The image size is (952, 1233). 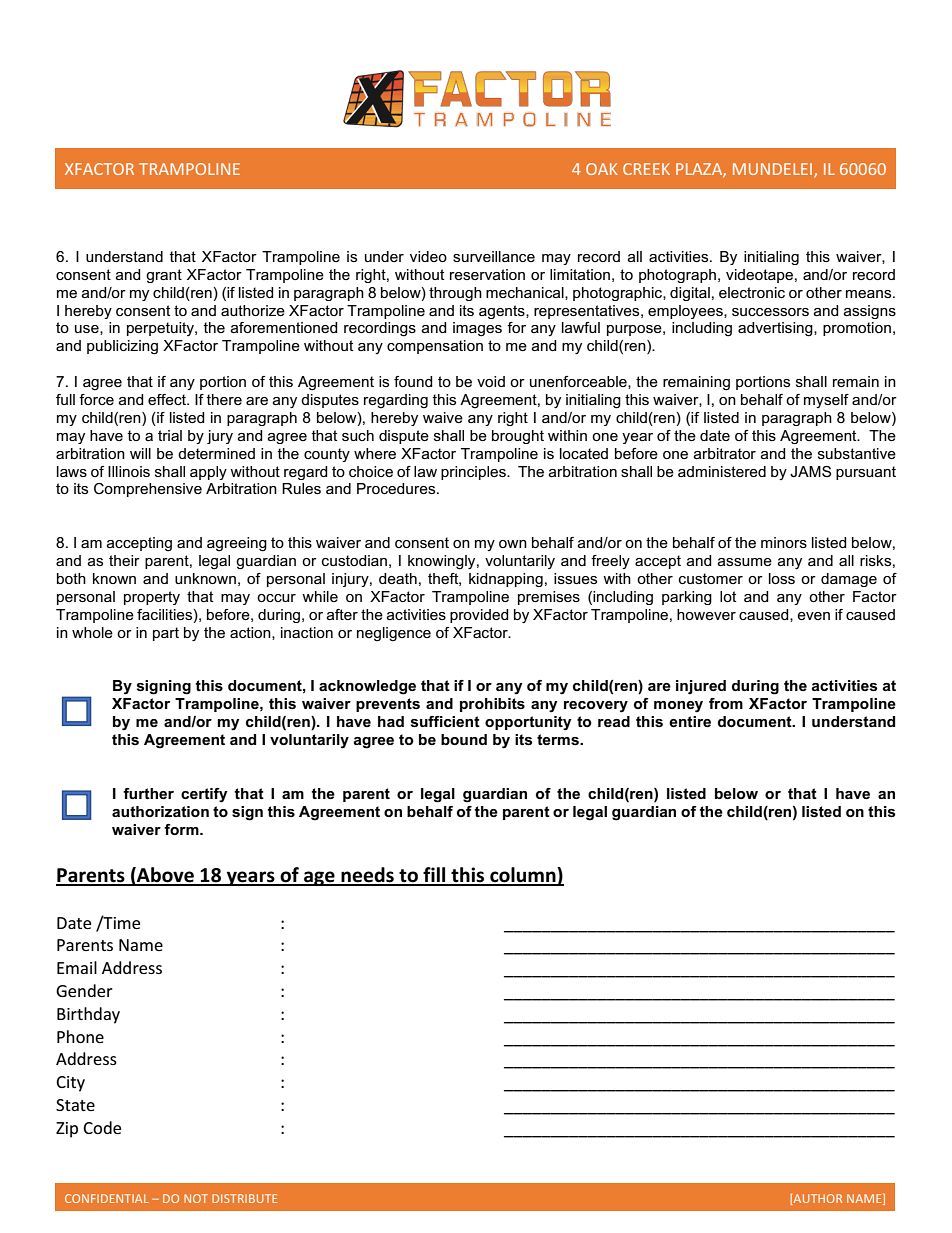 What do you see at coordinates (494, 256) in the screenshot?
I see `surveillance` at bounding box center [494, 256].
